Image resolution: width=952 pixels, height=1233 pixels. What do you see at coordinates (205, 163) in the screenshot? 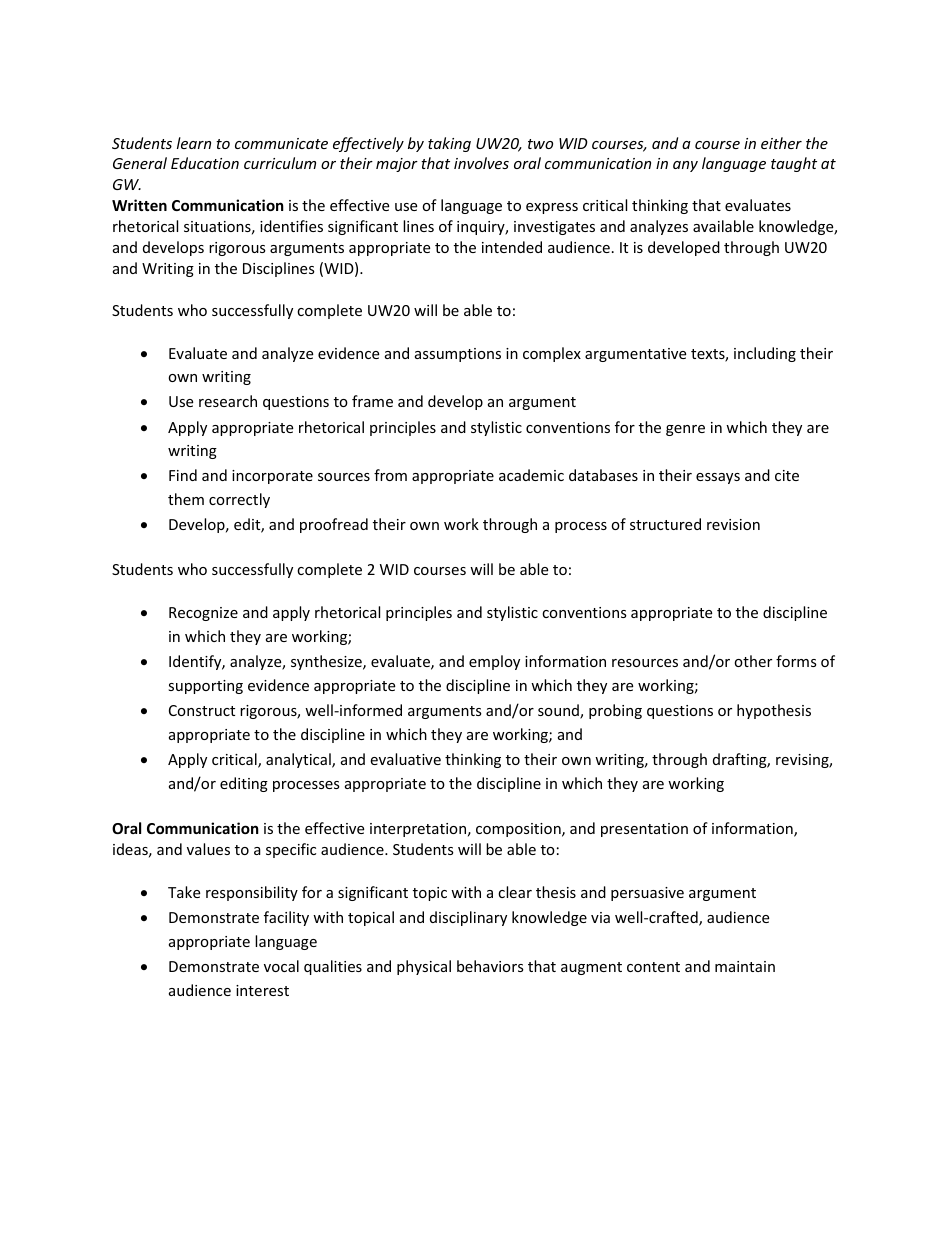
I see `Education` at bounding box center [205, 163].
